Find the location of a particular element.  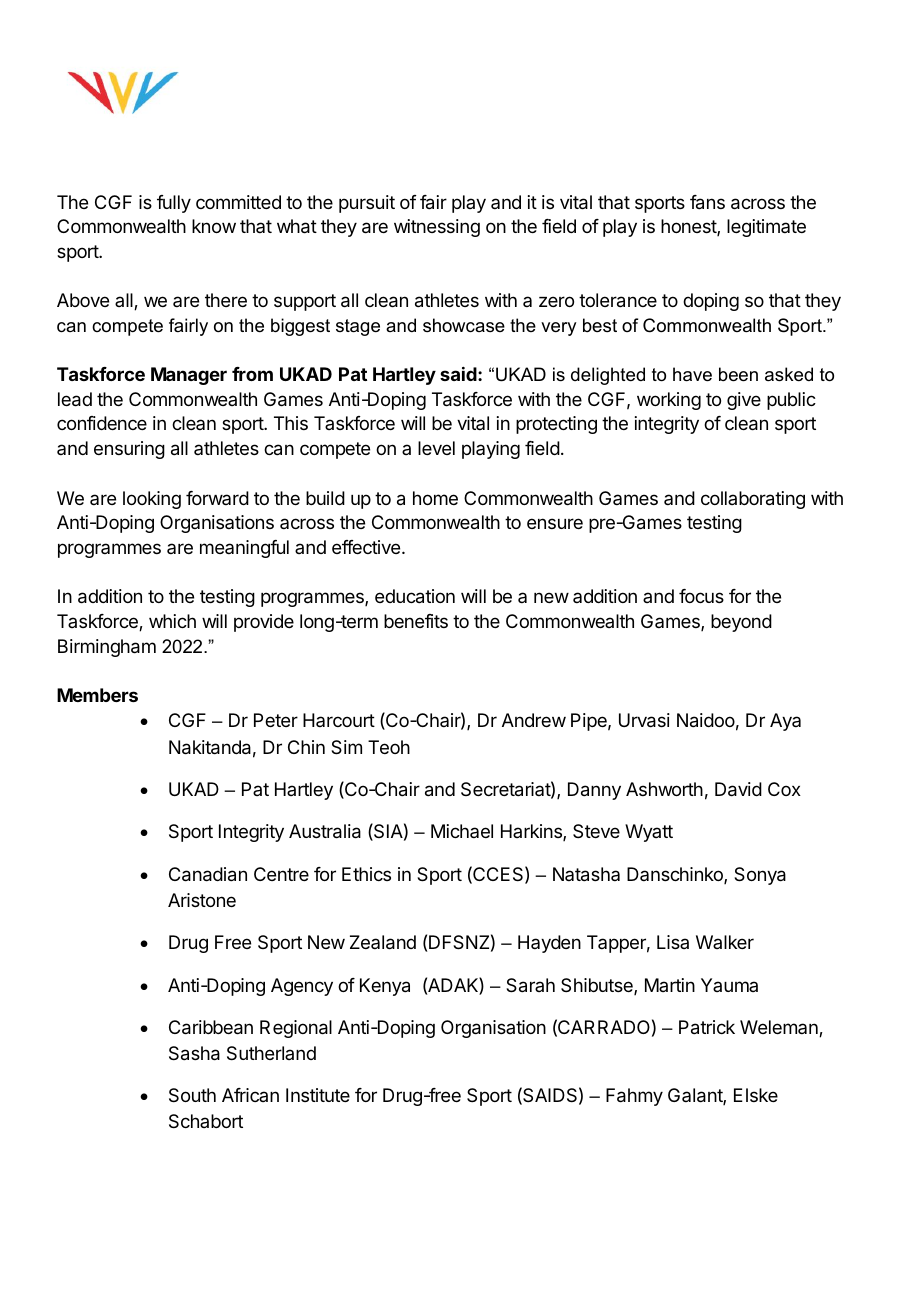

witnessing is located at coordinates (437, 228).
